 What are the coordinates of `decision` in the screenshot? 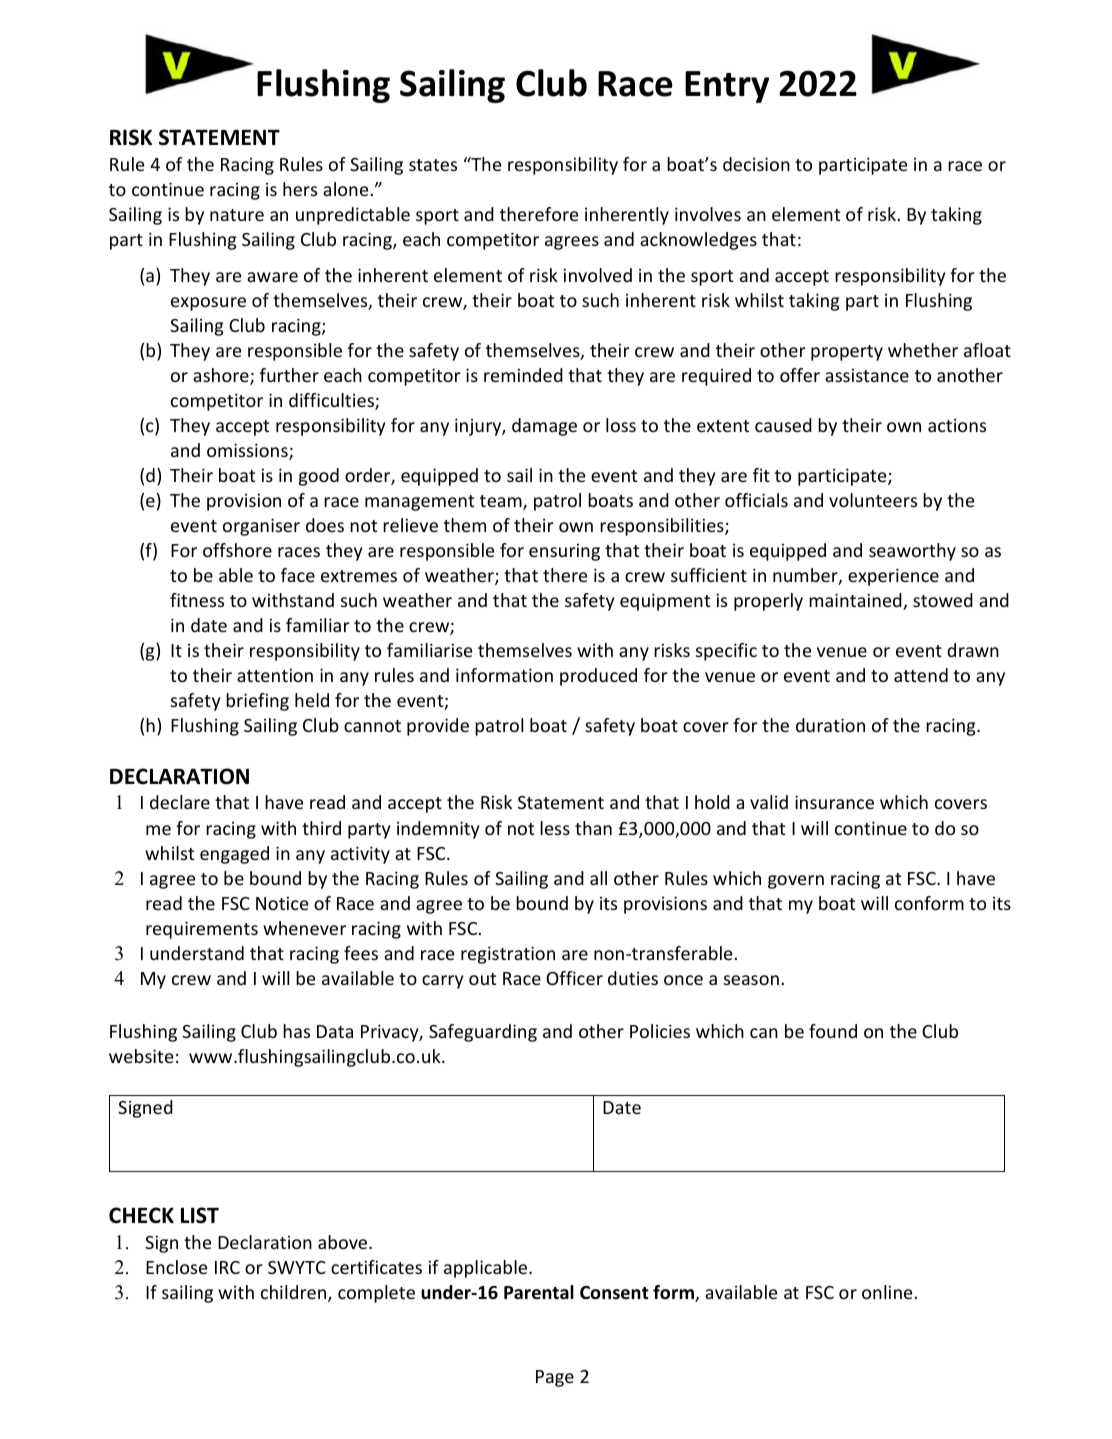 It's located at (756, 164).
